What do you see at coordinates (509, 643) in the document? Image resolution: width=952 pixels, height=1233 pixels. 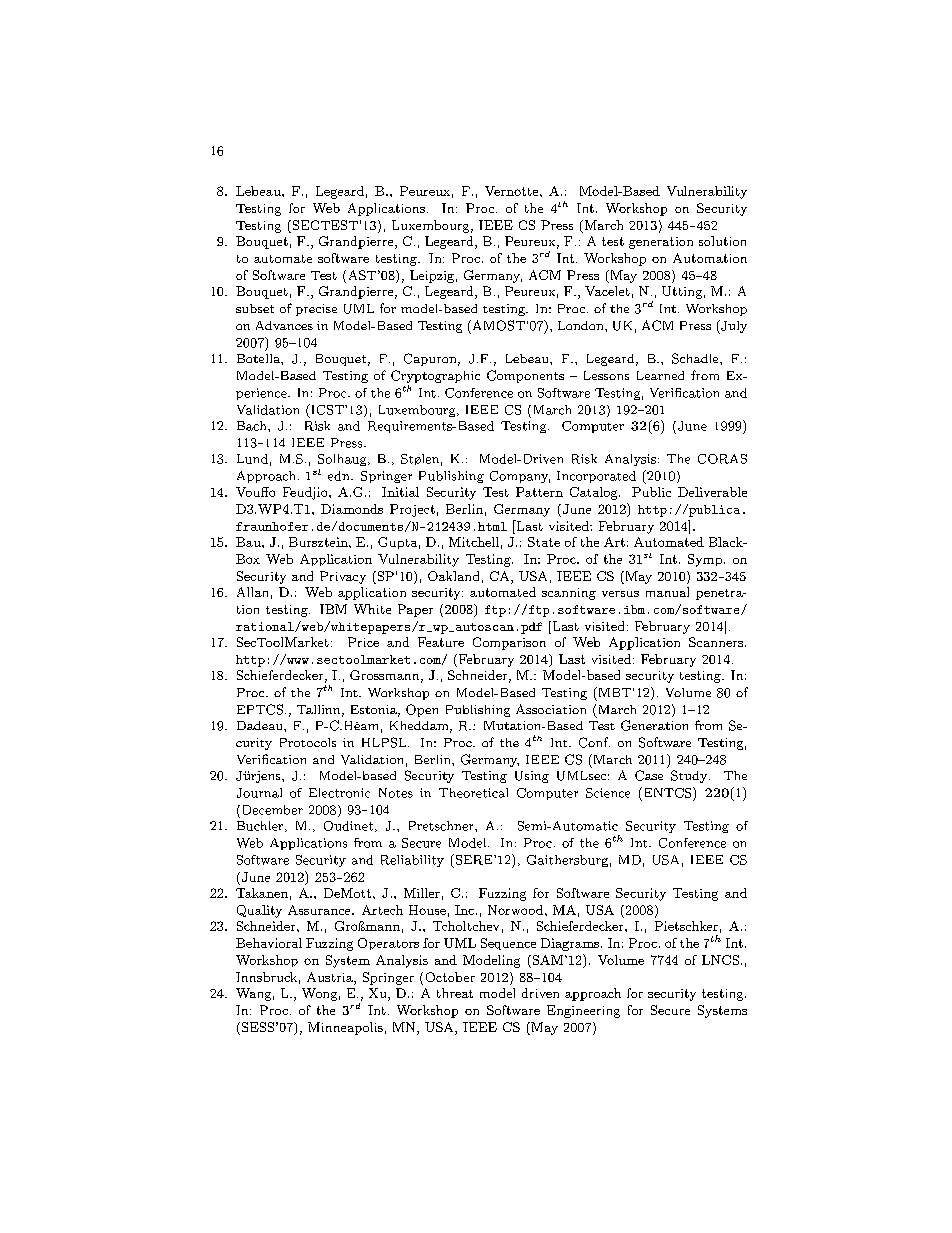 I see `Comparison` at bounding box center [509, 643].
